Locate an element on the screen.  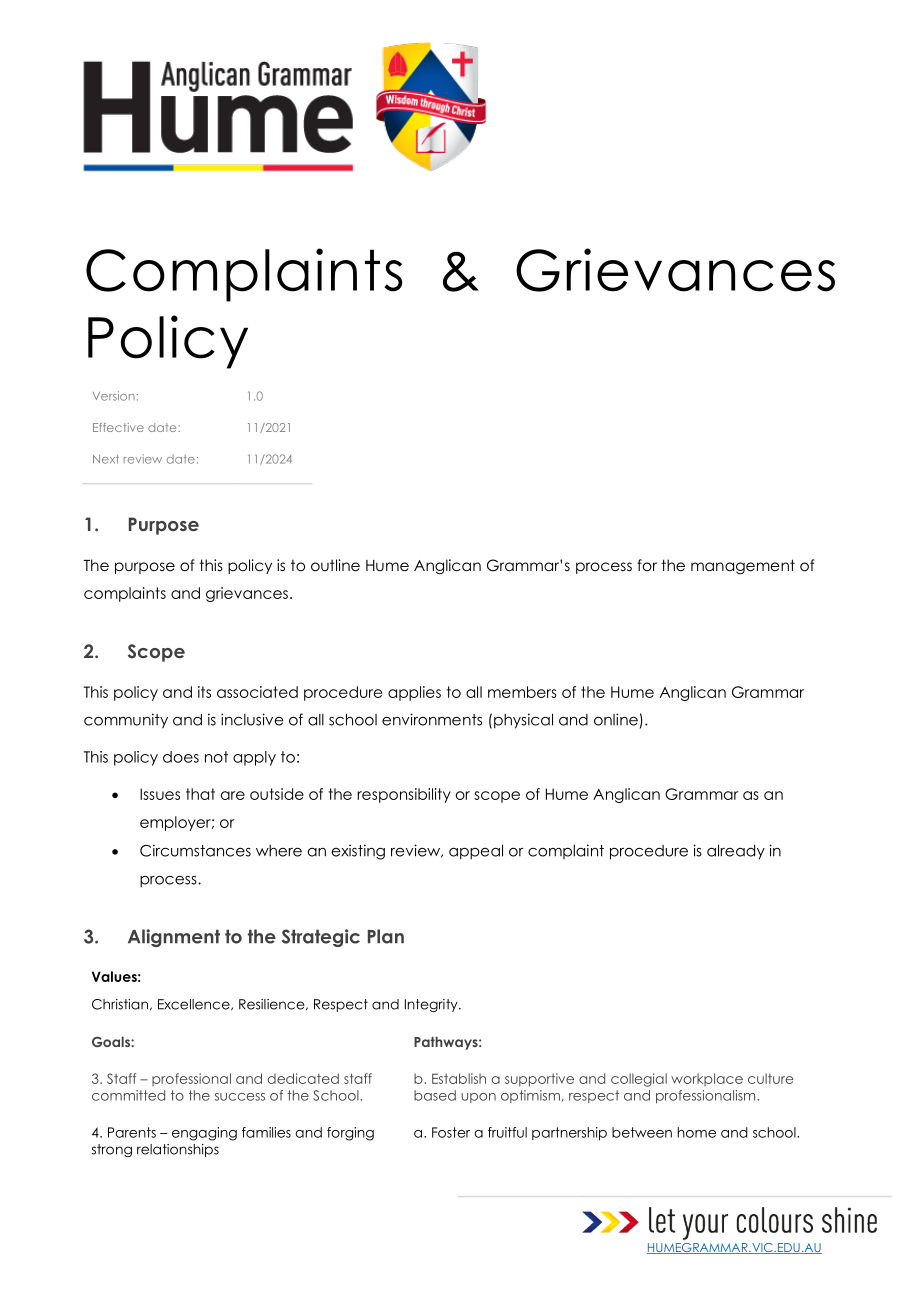
online is located at coordinates (616, 719).
